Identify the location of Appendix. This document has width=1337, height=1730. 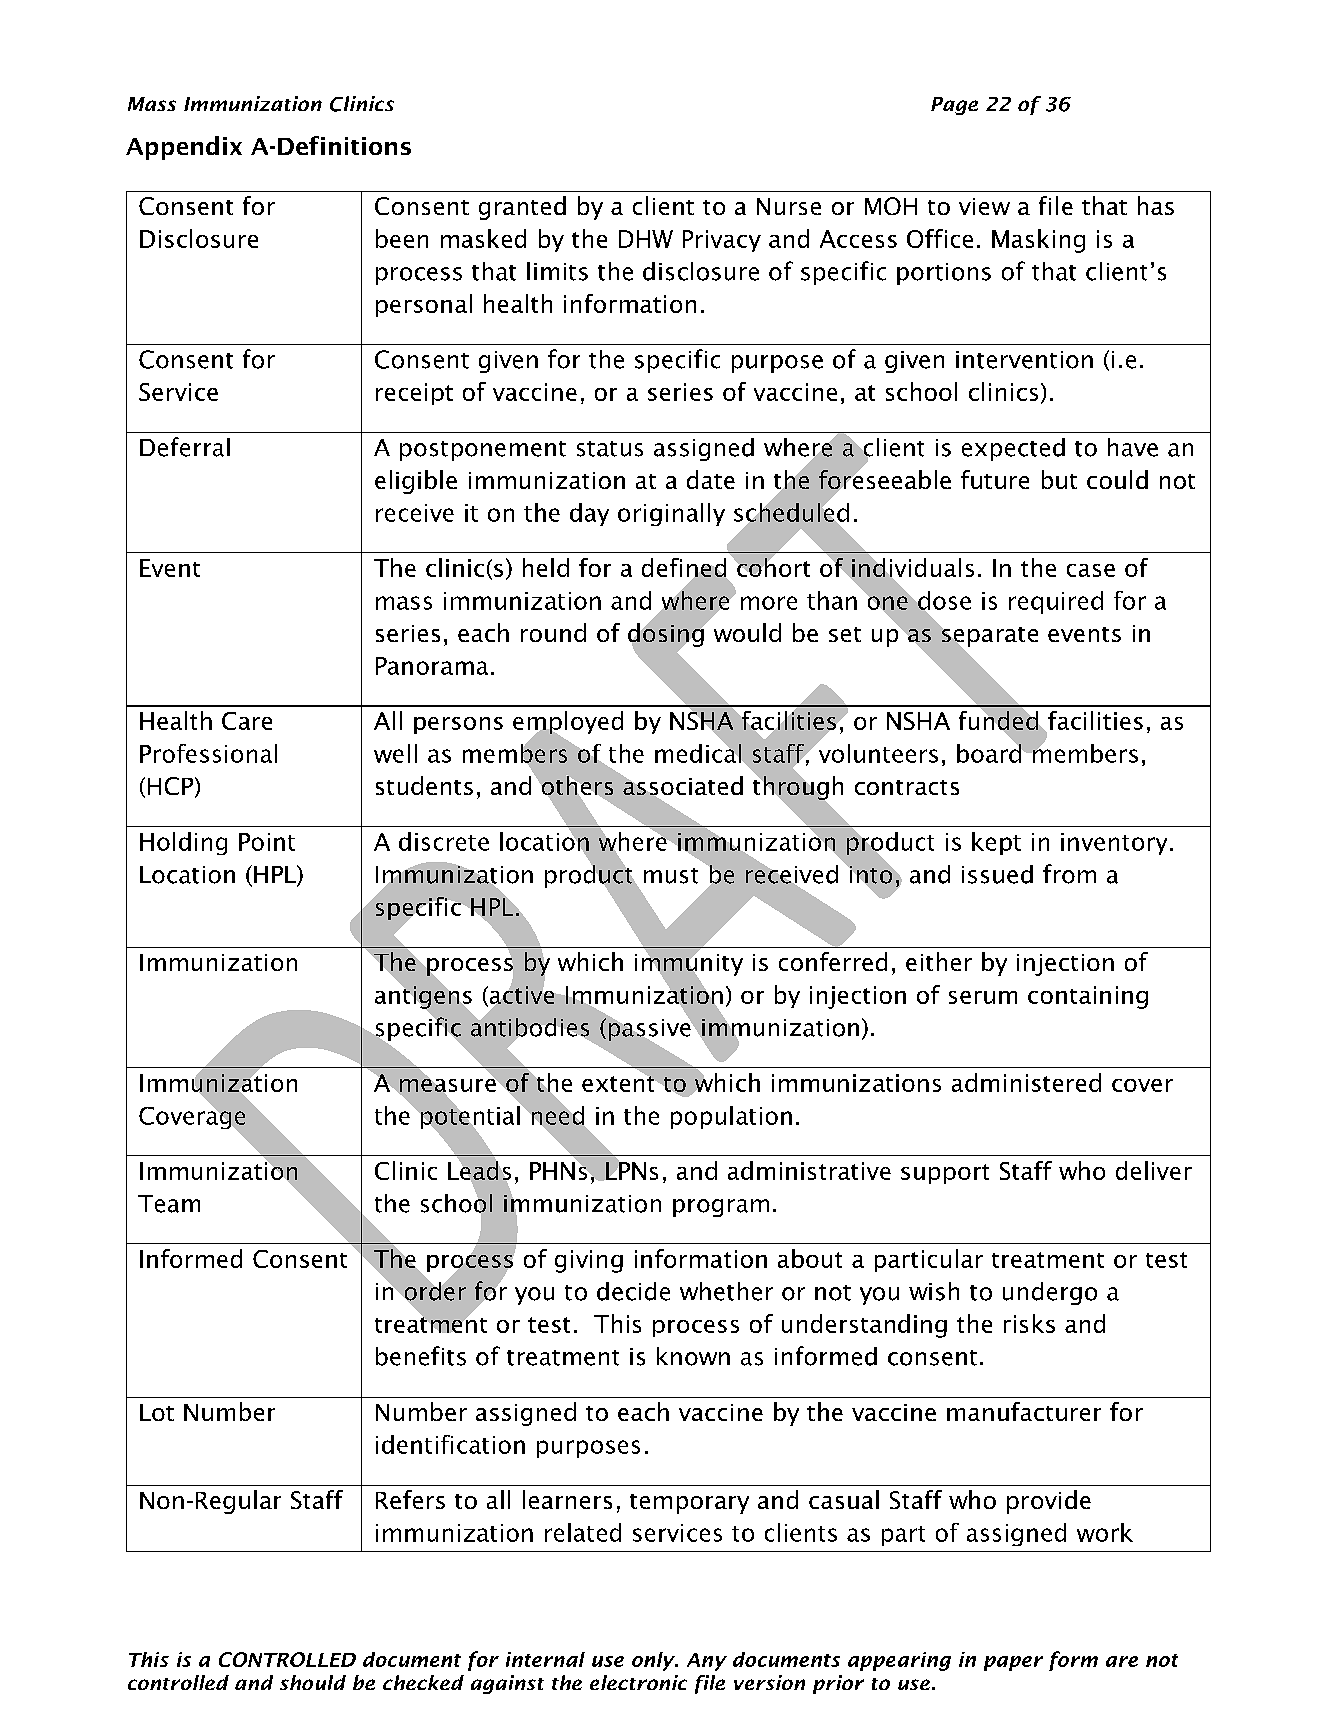
(184, 148).
